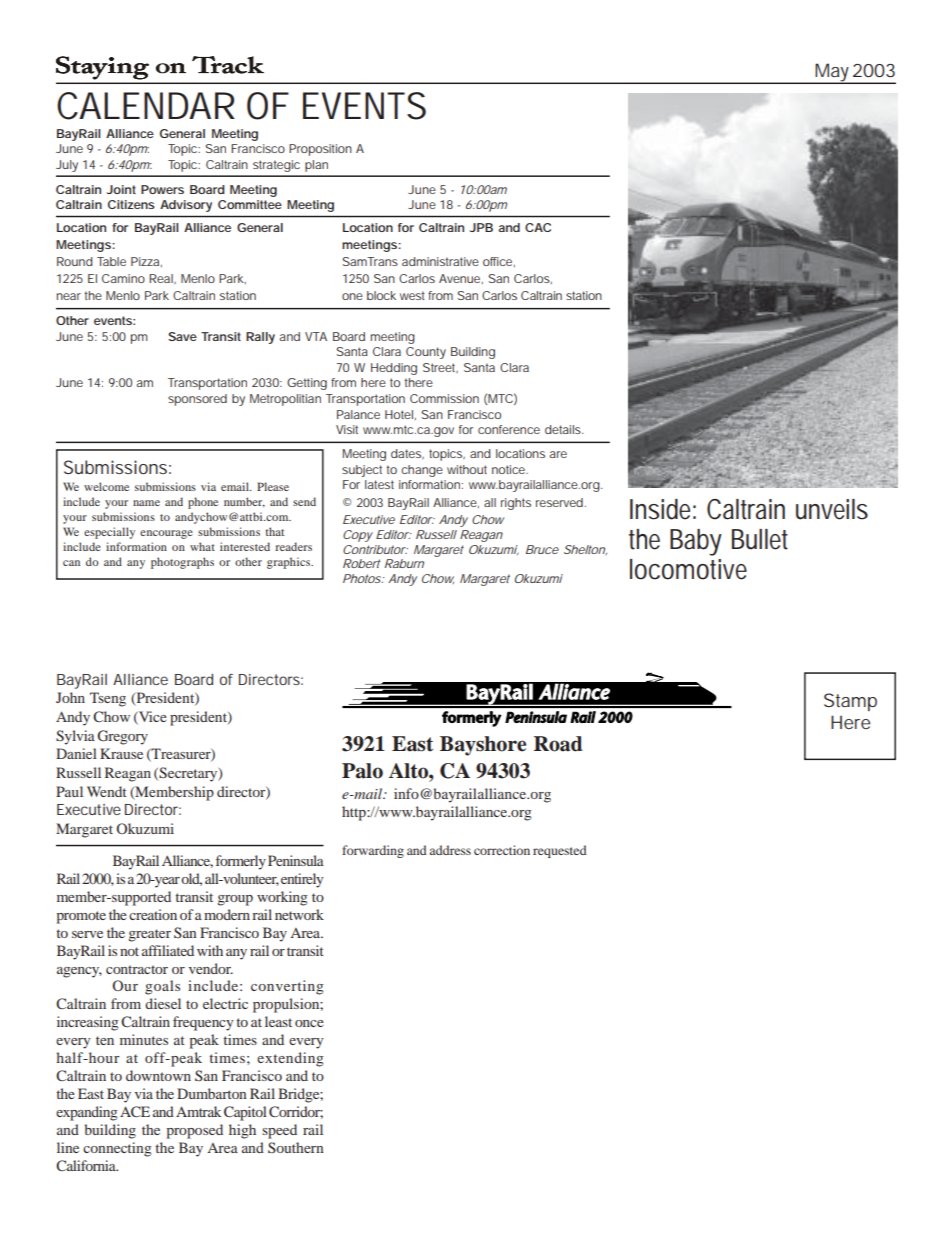 The image size is (952, 1233). I want to click on unveils, so click(832, 509).
